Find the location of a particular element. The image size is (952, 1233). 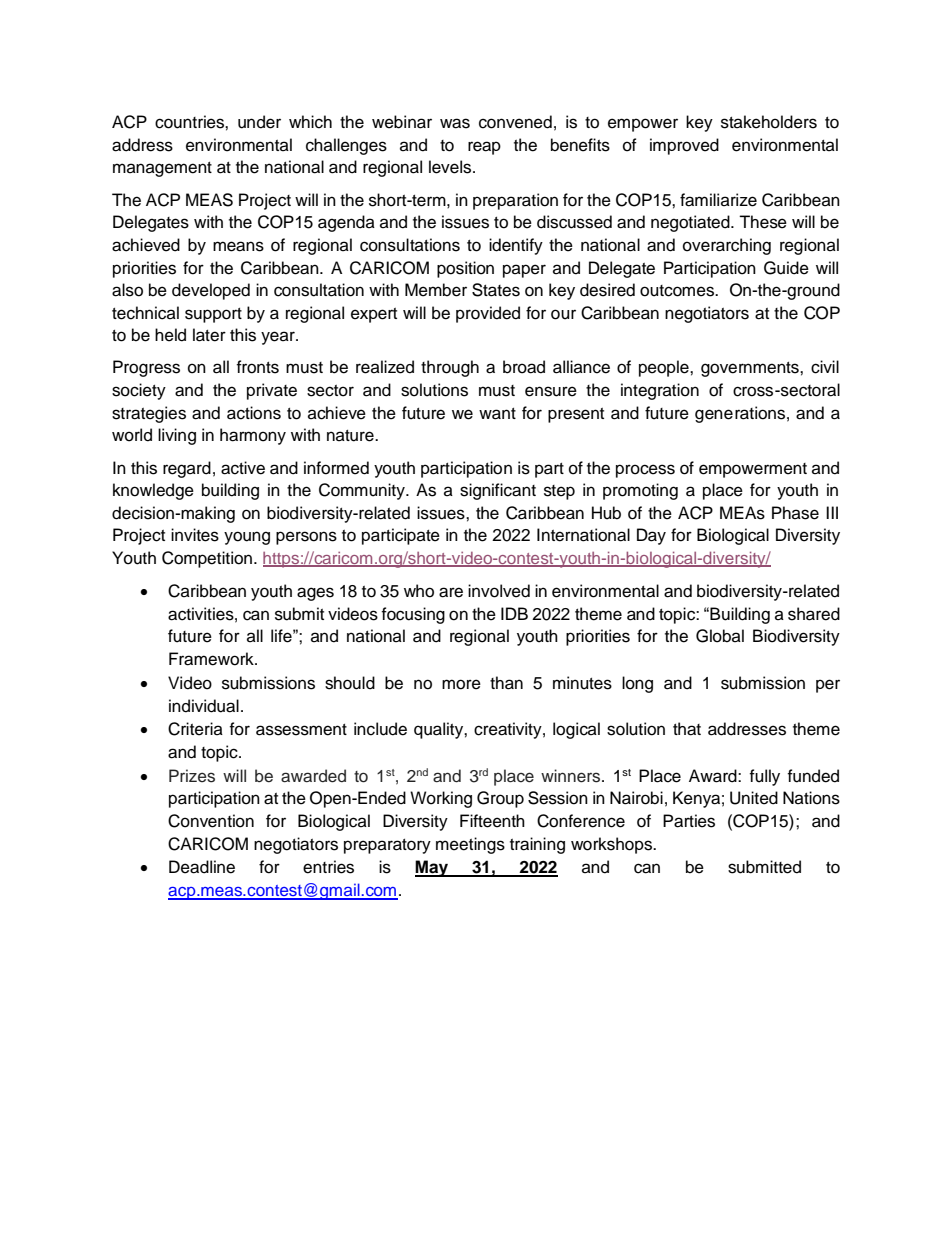

through is located at coordinates (450, 368).
